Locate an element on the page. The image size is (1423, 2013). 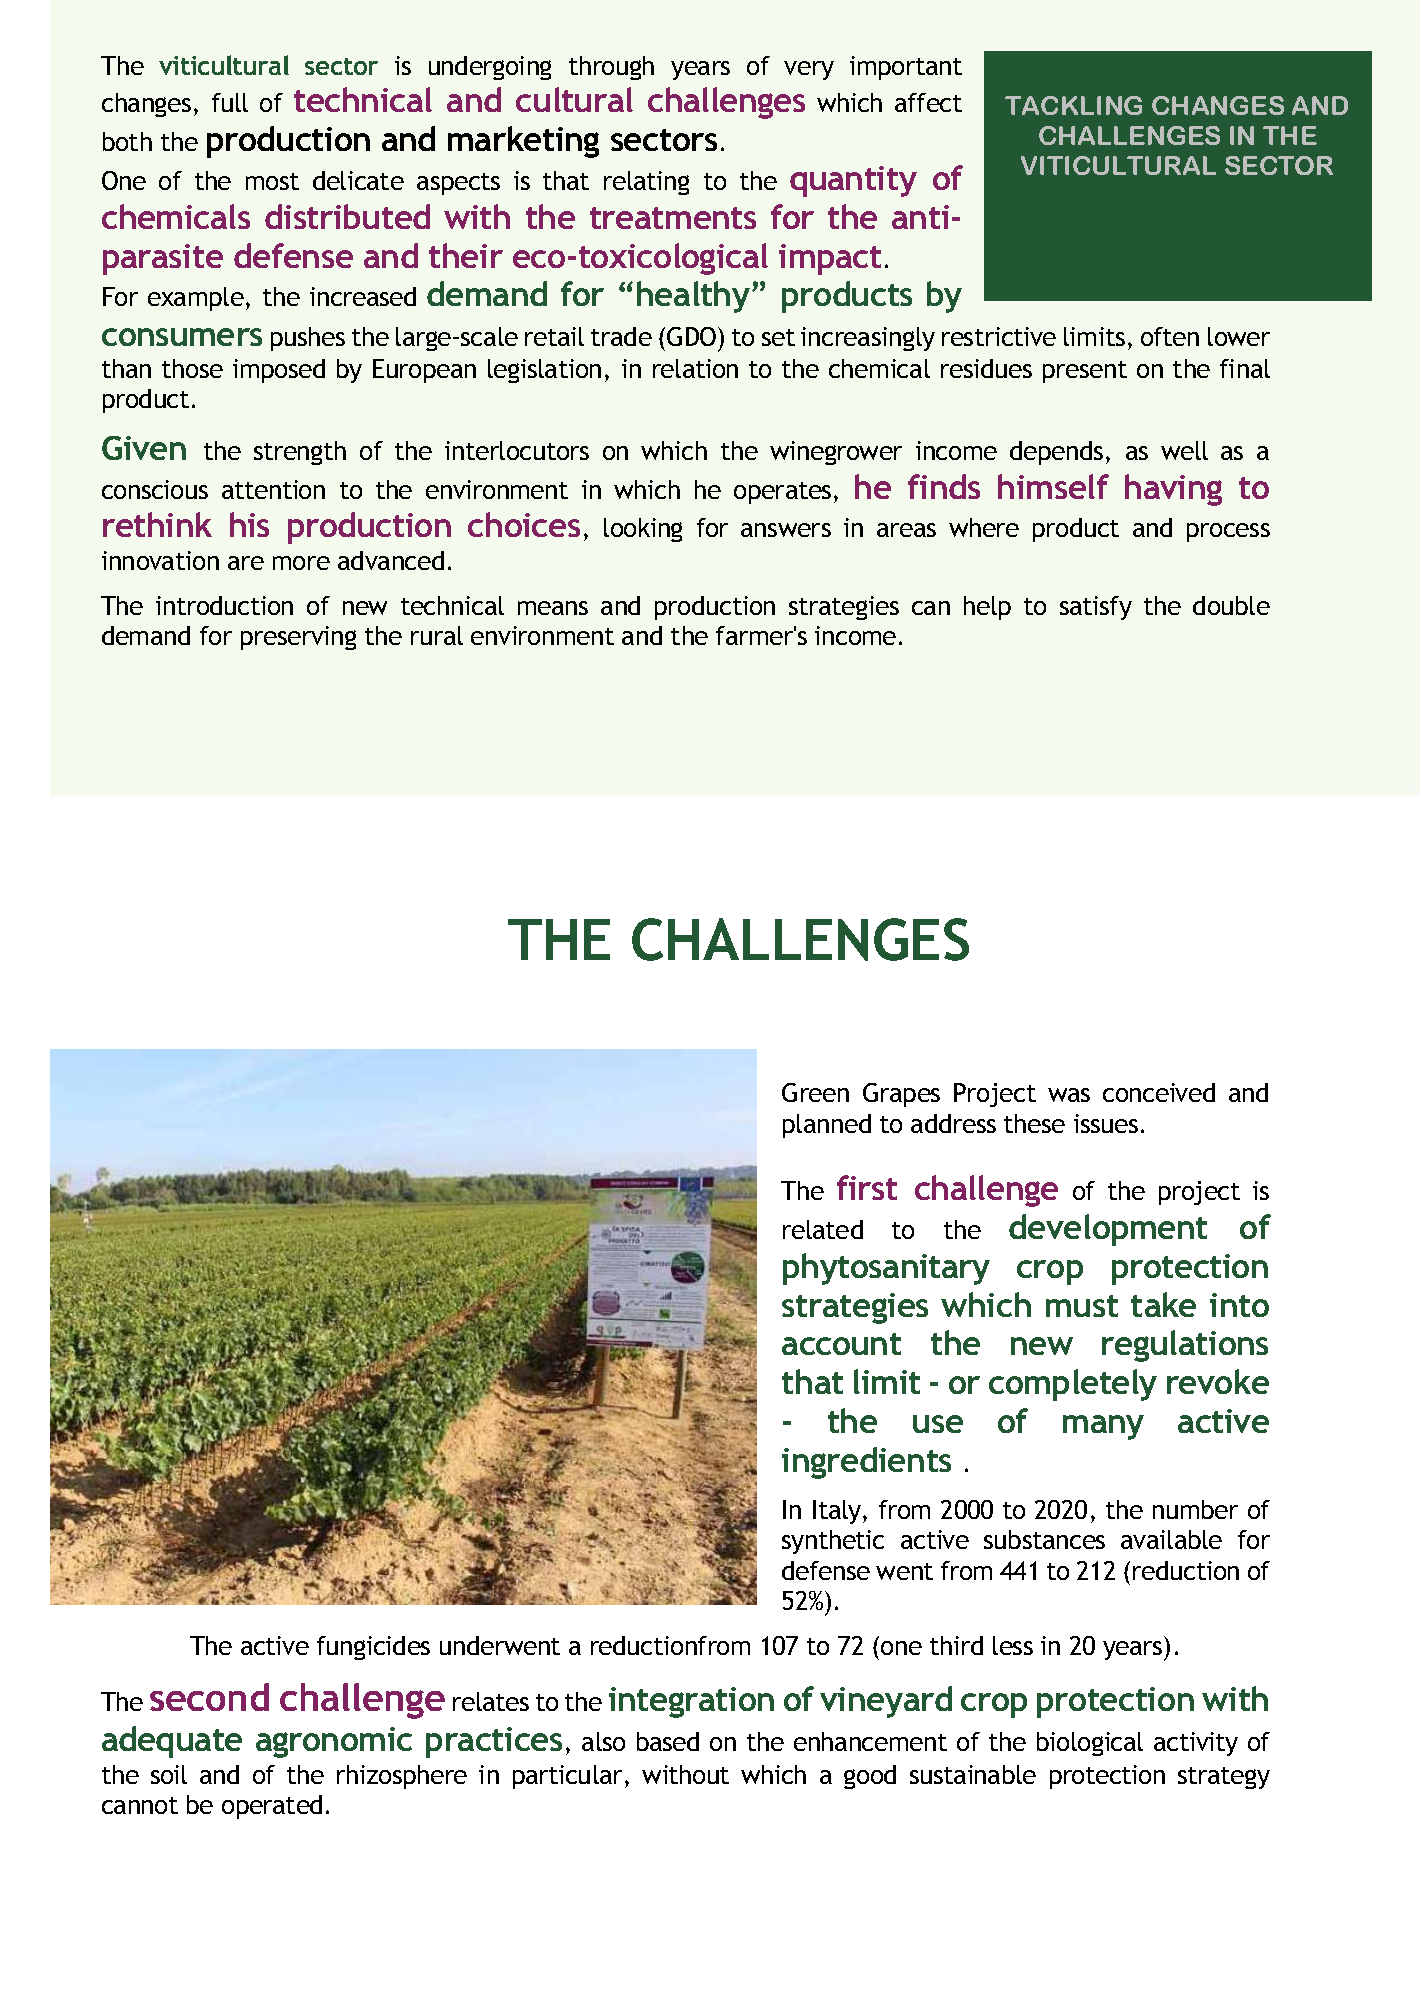
biological is located at coordinates (1090, 1744).
